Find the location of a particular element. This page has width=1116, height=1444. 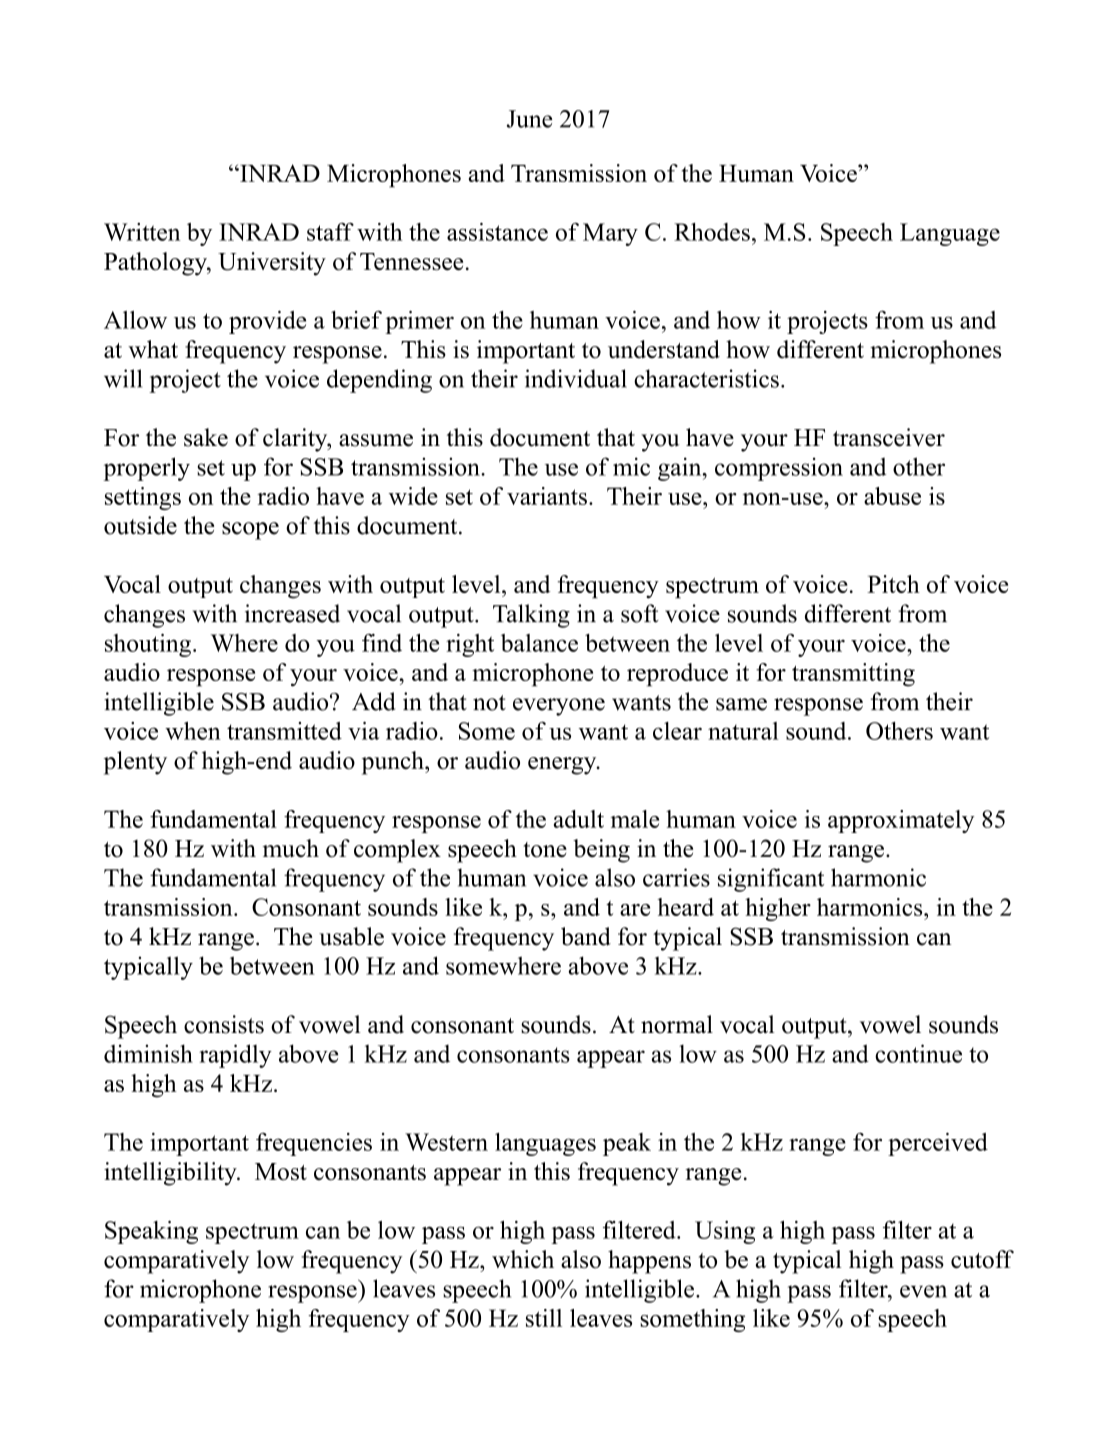

approximately is located at coordinates (901, 821).
